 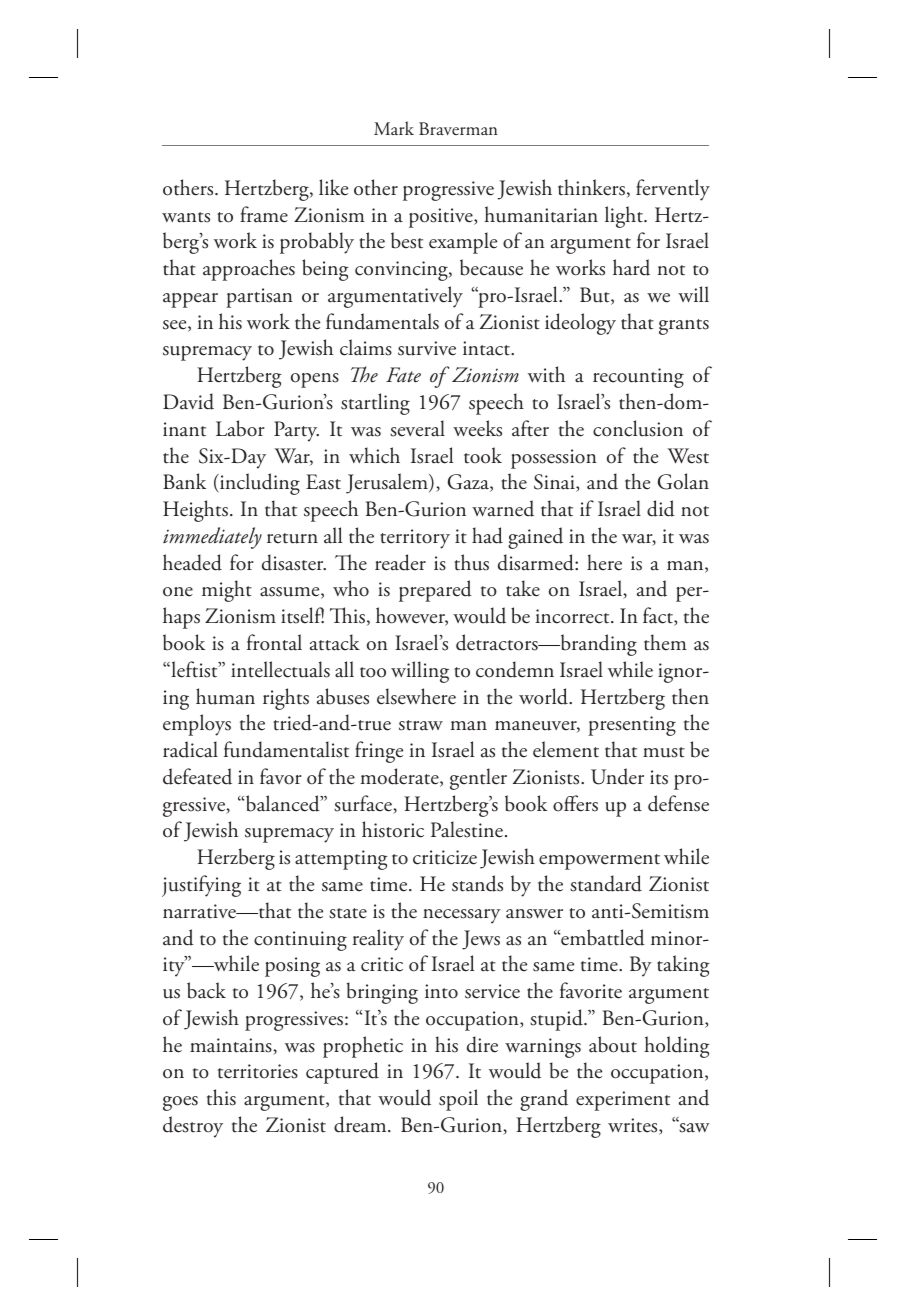 What do you see at coordinates (467, 829) in the document?
I see `Palestine` at bounding box center [467, 829].
